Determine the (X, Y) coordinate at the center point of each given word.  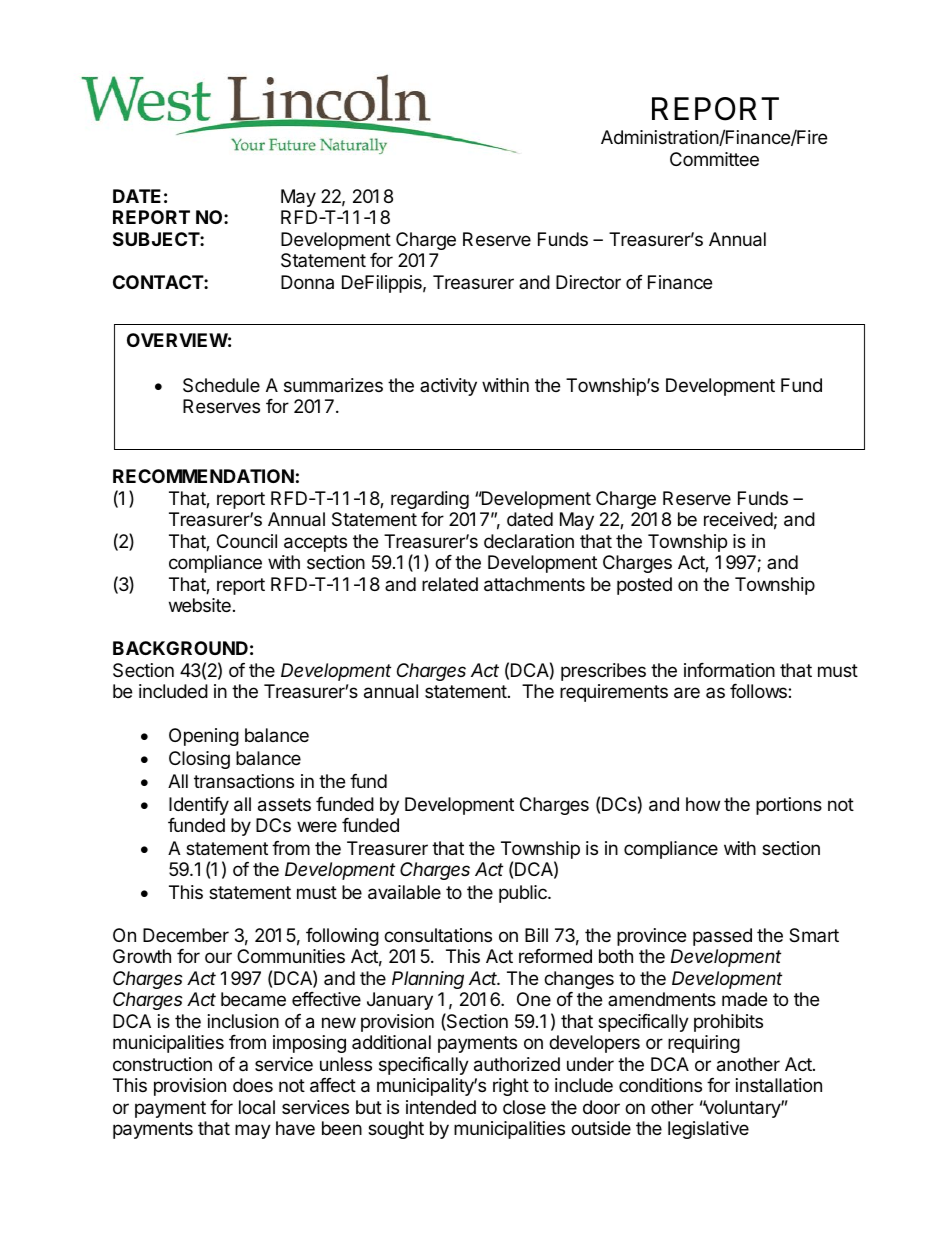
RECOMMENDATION (203, 476)
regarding (430, 500)
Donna (307, 282)
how (703, 804)
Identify (199, 806)
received (738, 519)
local (257, 1107)
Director (588, 282)
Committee (714, 159)
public (524, 894)
